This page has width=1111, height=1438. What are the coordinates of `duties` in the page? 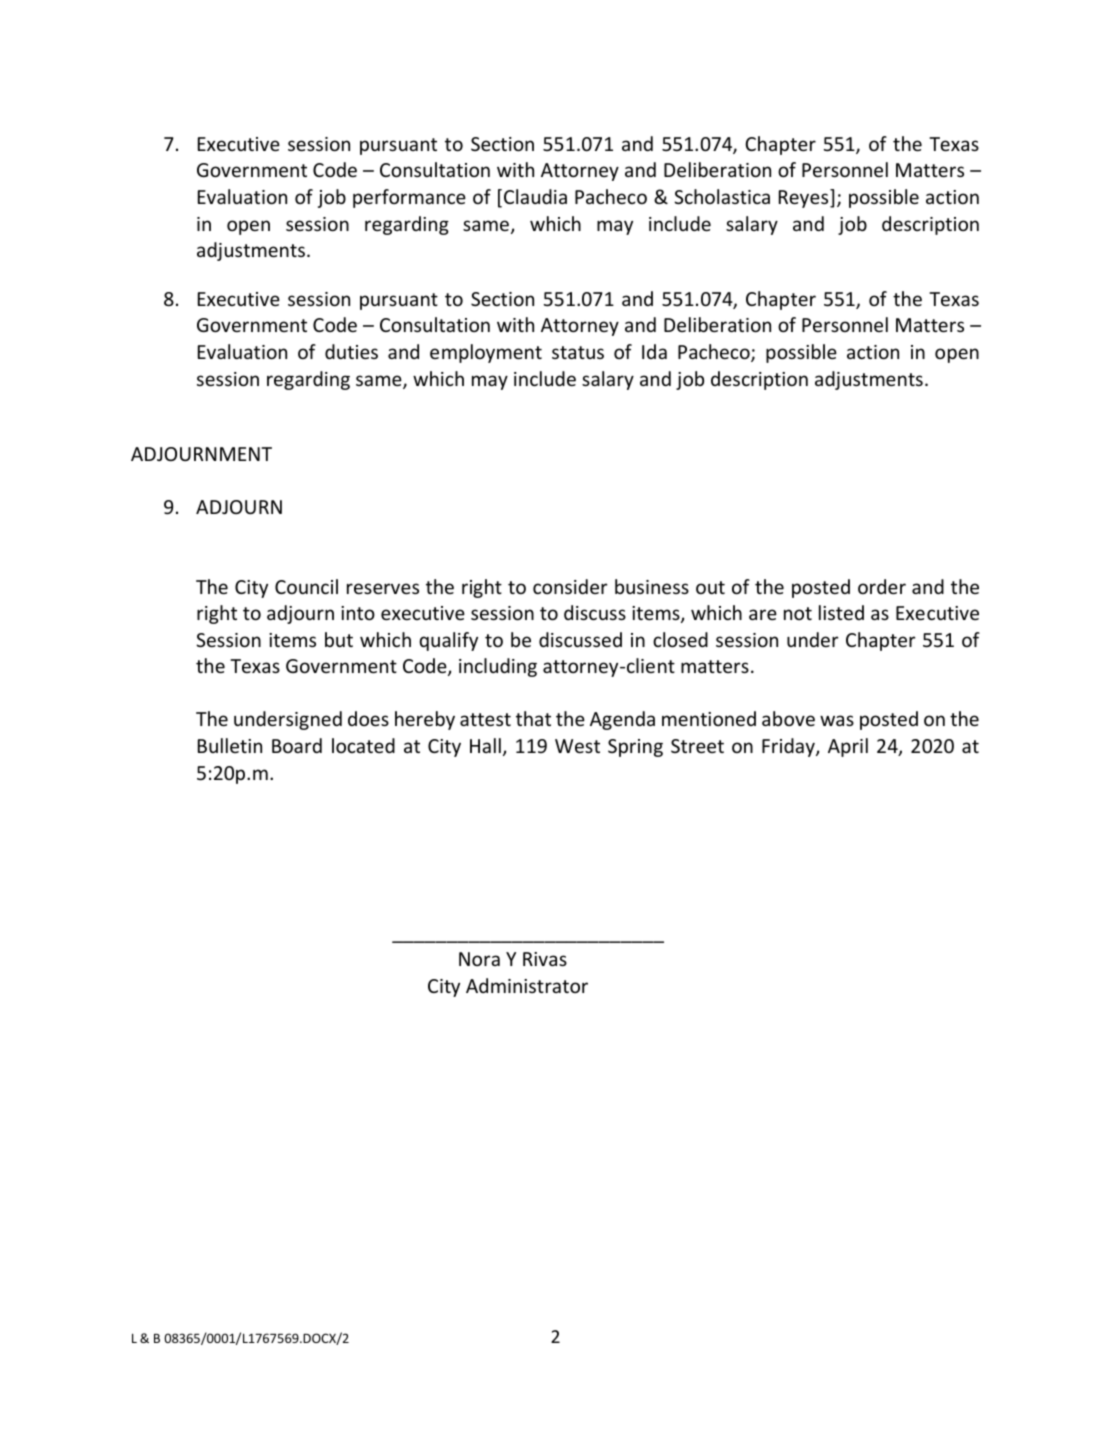 It's located at (351, 351).
